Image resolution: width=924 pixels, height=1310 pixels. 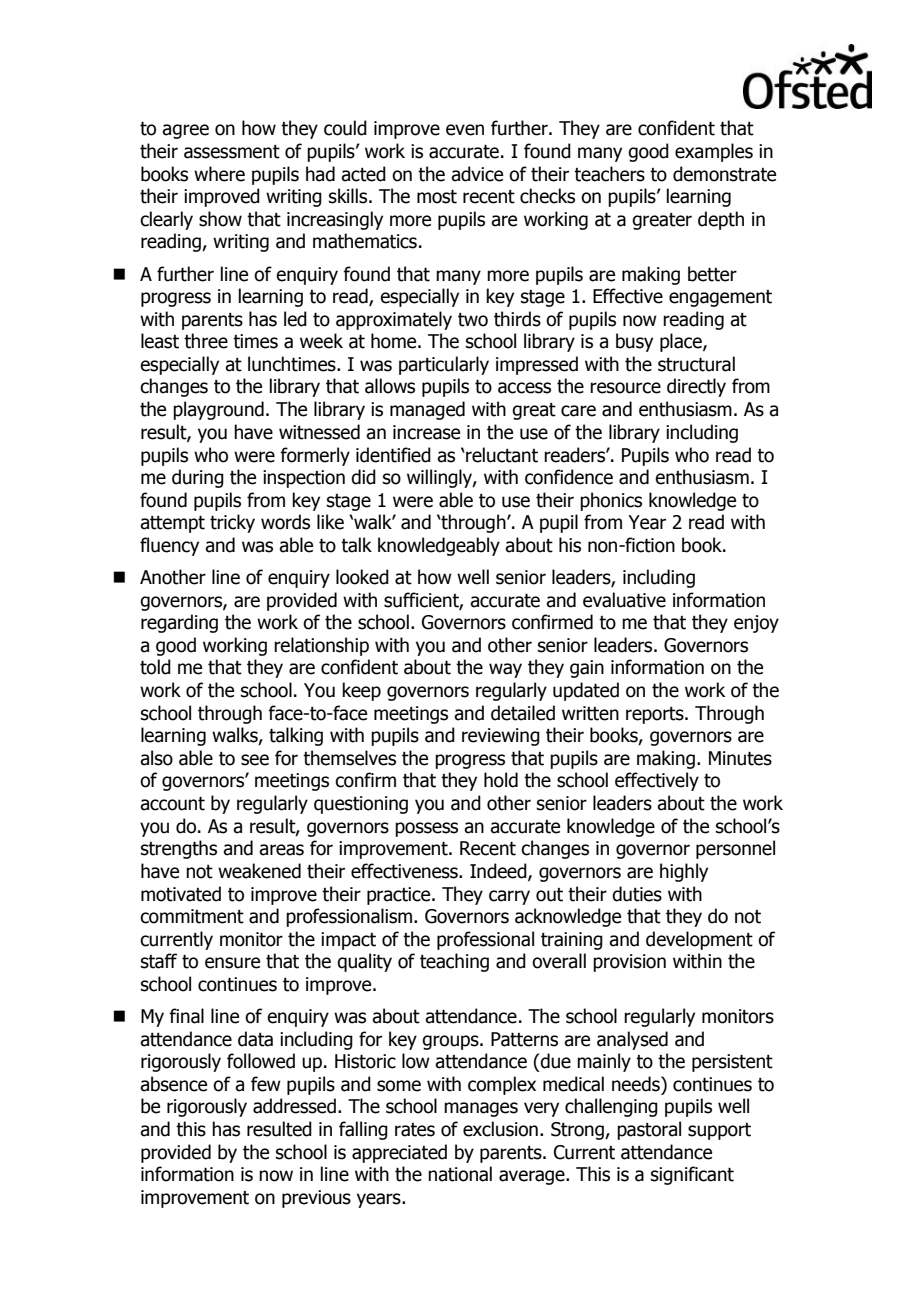 I want to click on reports, so click(x=656, y=715).
